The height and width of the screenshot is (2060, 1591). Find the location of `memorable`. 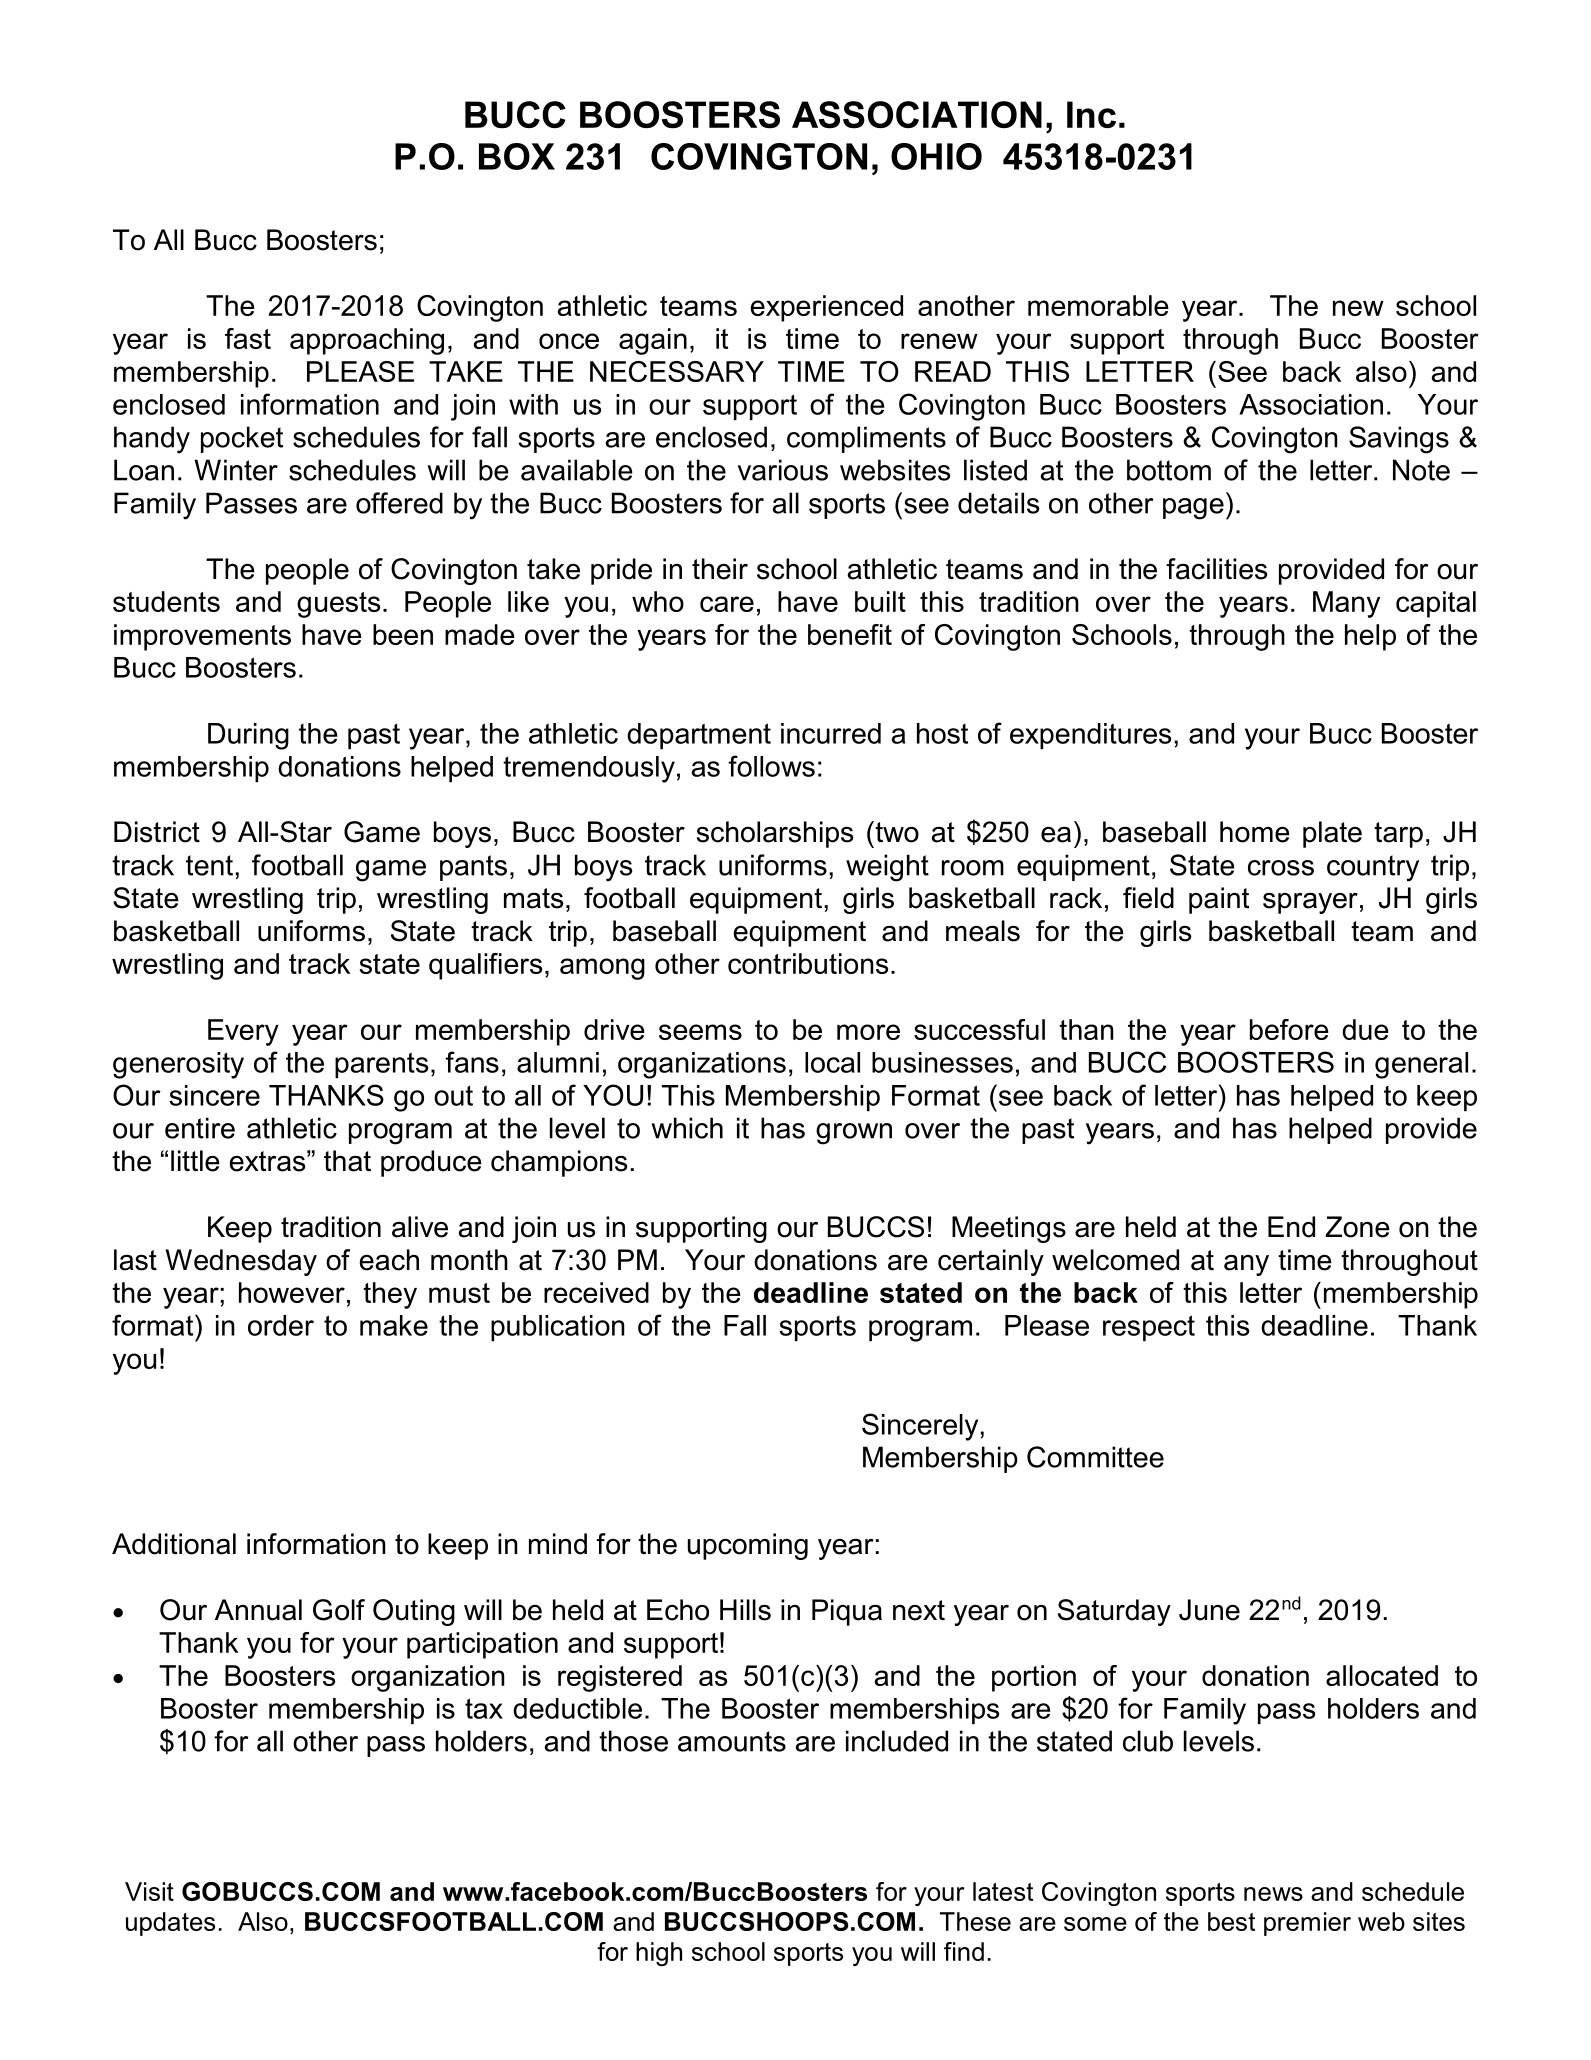

memorable is located at coordinates (1098, 305).
